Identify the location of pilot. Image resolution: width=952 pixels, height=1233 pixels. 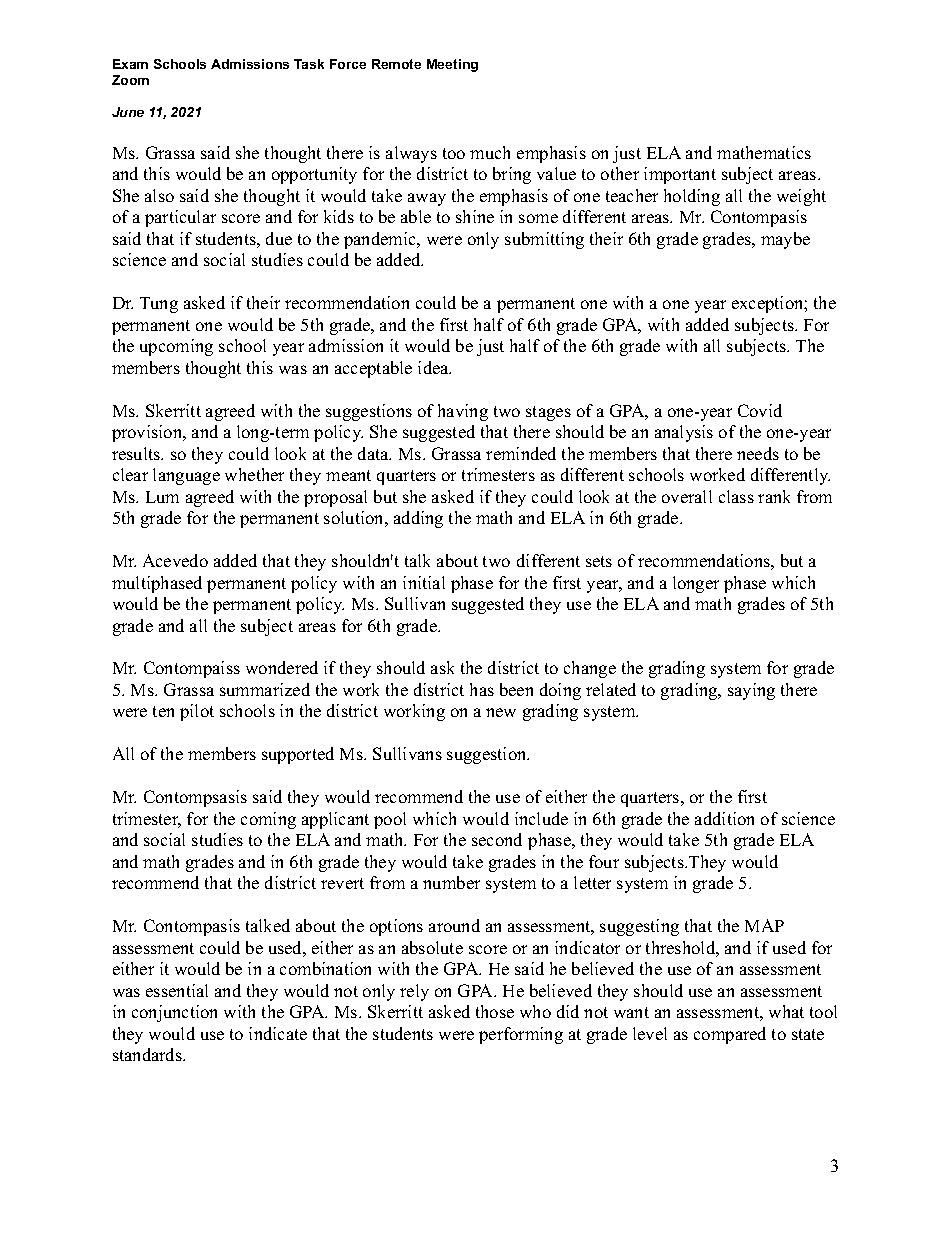
(197, 712).
